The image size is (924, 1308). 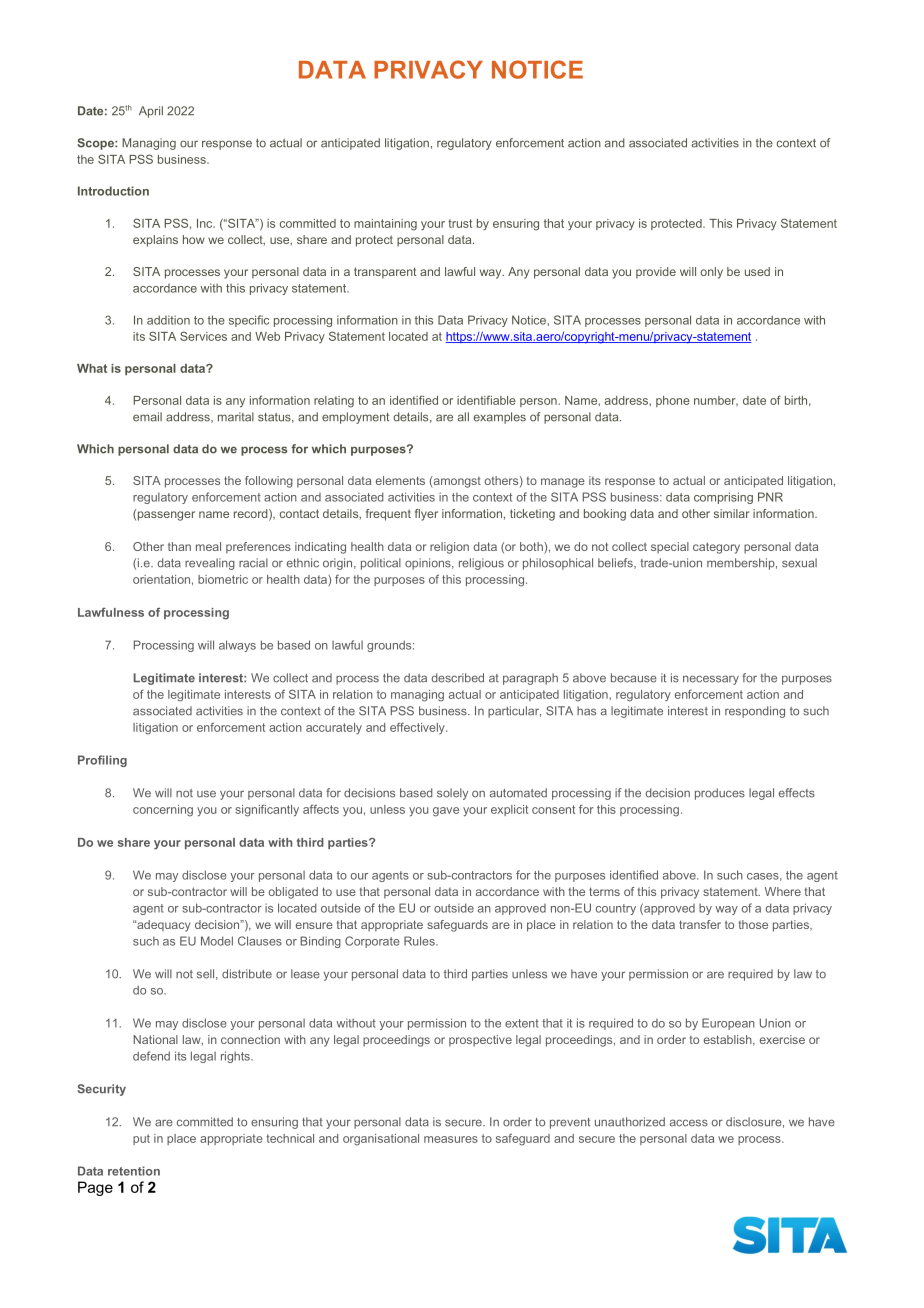 I want to click on always, so click(x=237, y=646).
